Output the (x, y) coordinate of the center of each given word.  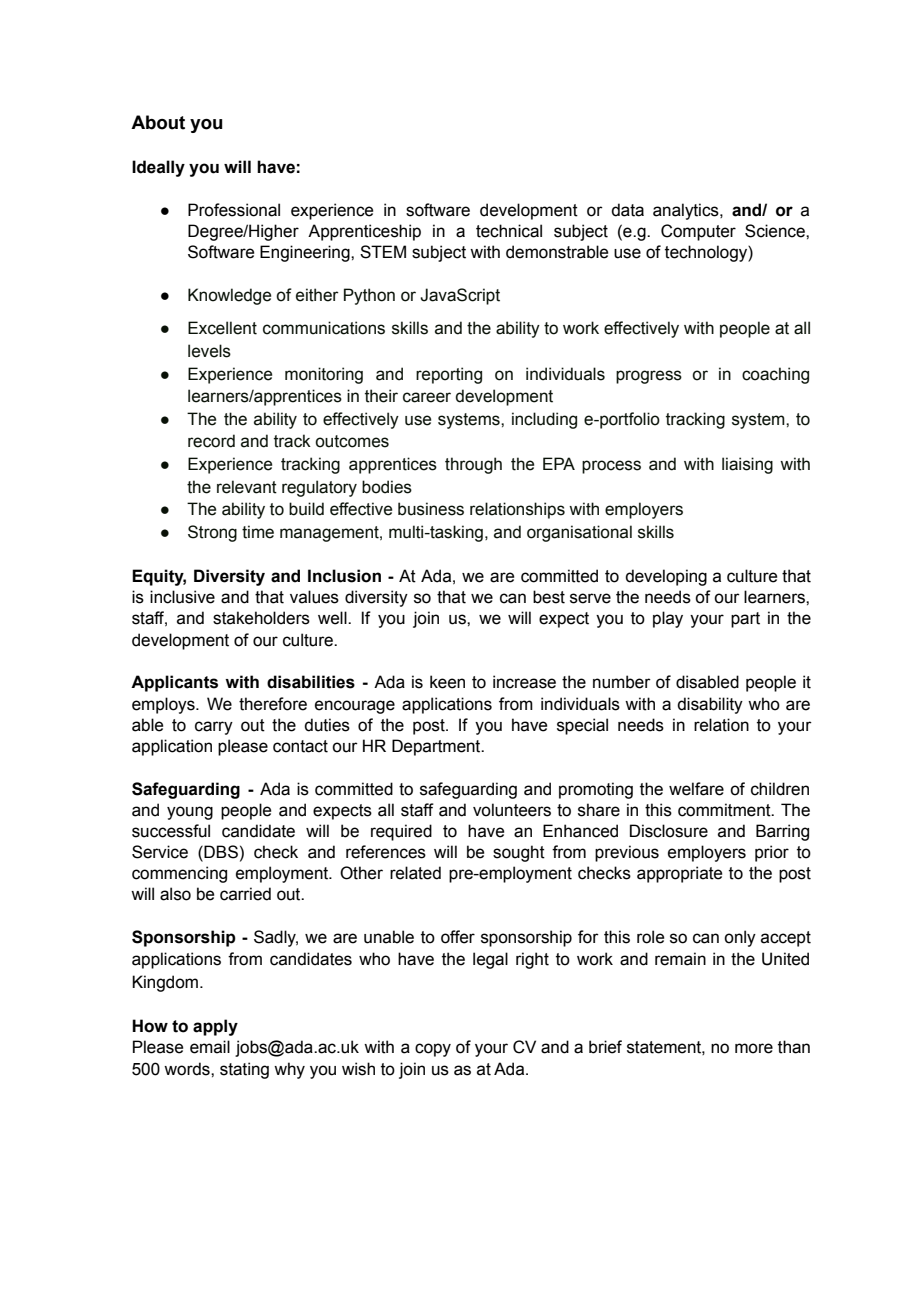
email (210, 1047)
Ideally (158, 168)
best (549, 597)
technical (509, 231)
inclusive (182, 597)
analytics (687, 211)
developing (666, 577)
